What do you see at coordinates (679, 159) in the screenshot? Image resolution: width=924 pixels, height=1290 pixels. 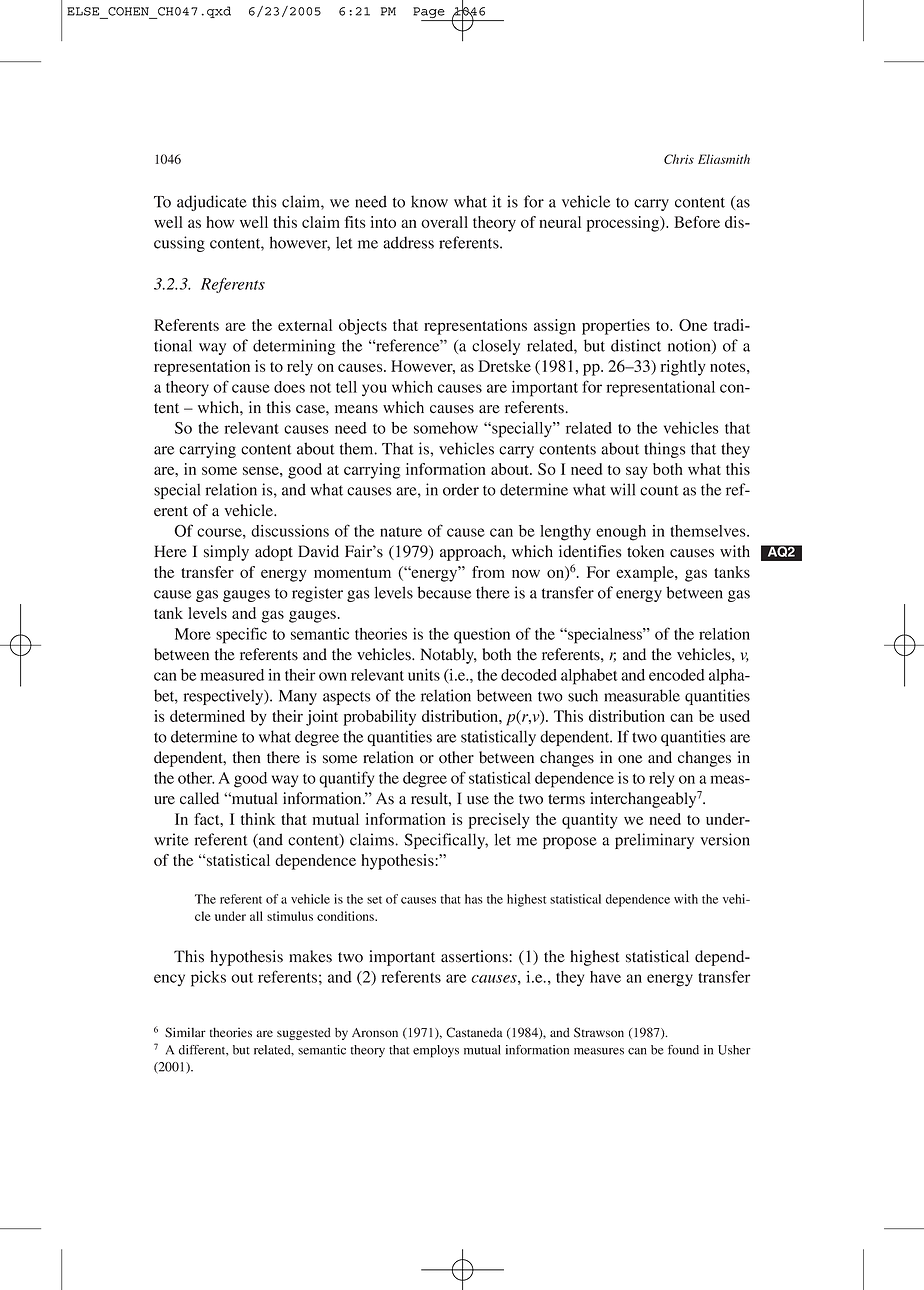 I see `Chris` at bounding box center [679, 159].
